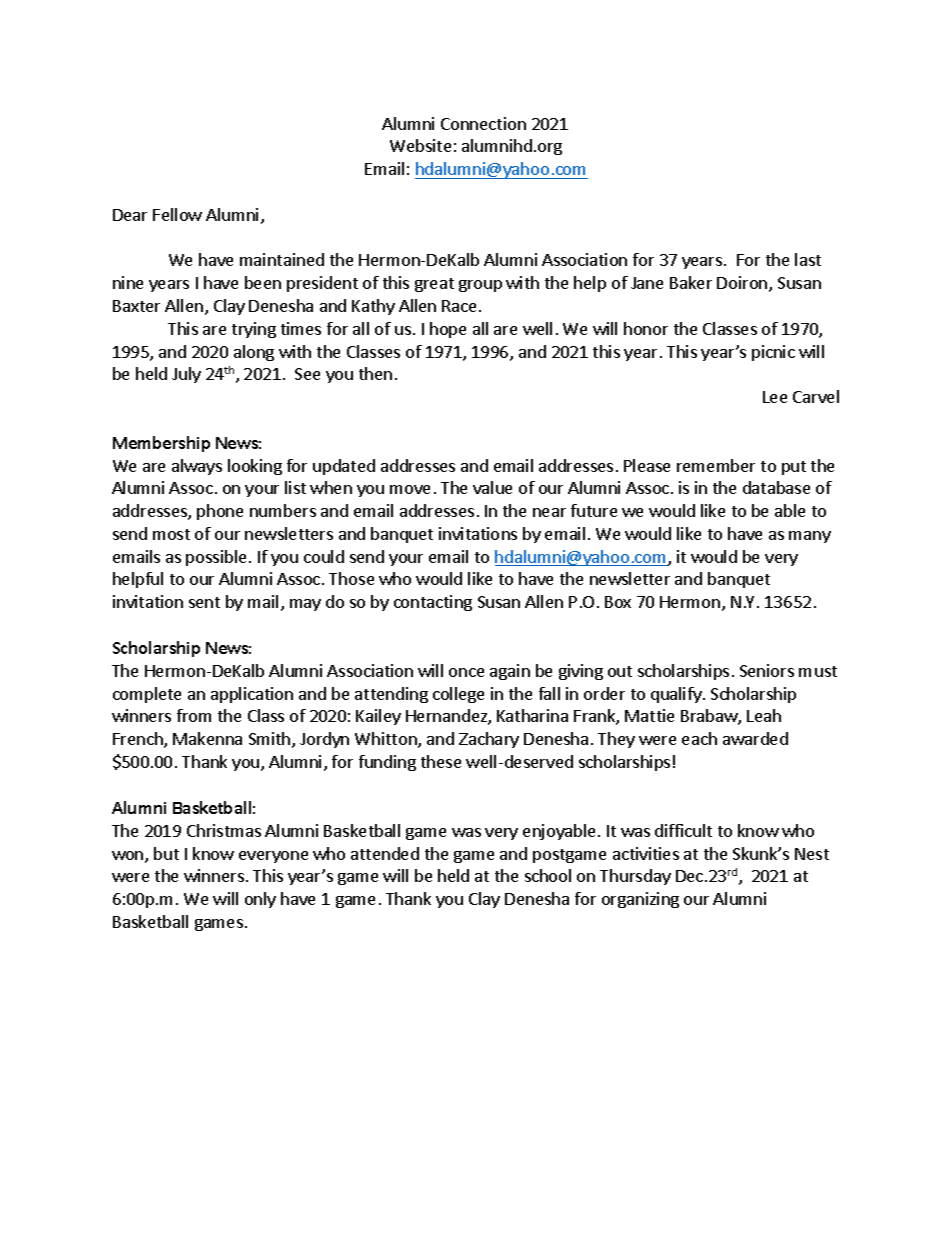  Describe the element at coordinates (177, 214) in the screenshot. I see `Fellow` at that location.
